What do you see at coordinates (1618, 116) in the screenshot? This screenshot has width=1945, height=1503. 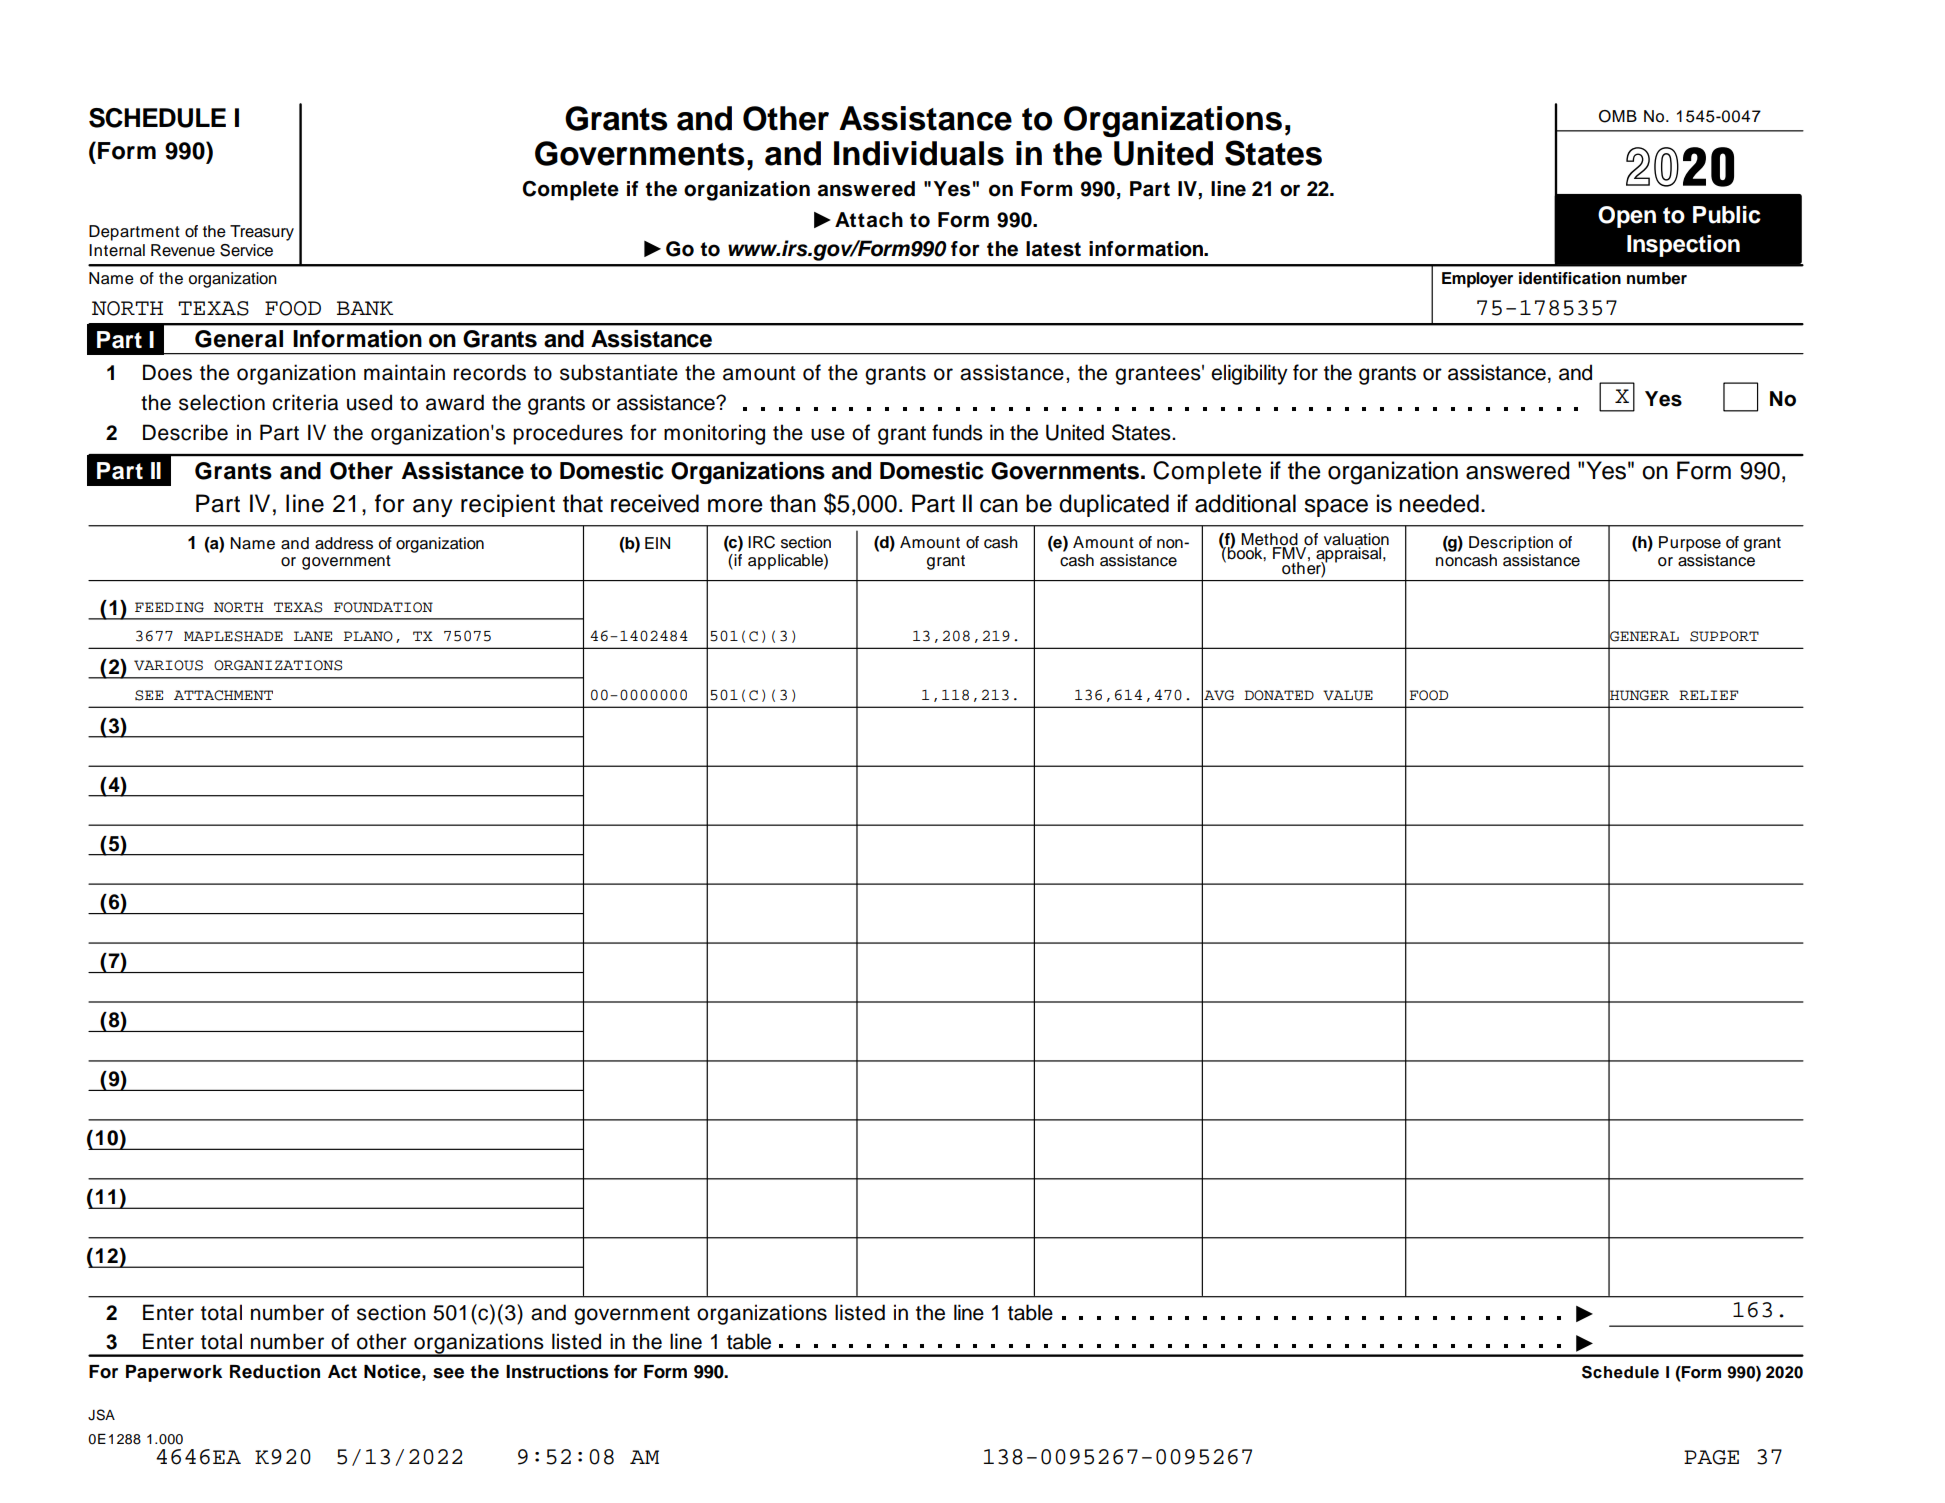 I see `OMB` at bounding box center [1618, 116].
